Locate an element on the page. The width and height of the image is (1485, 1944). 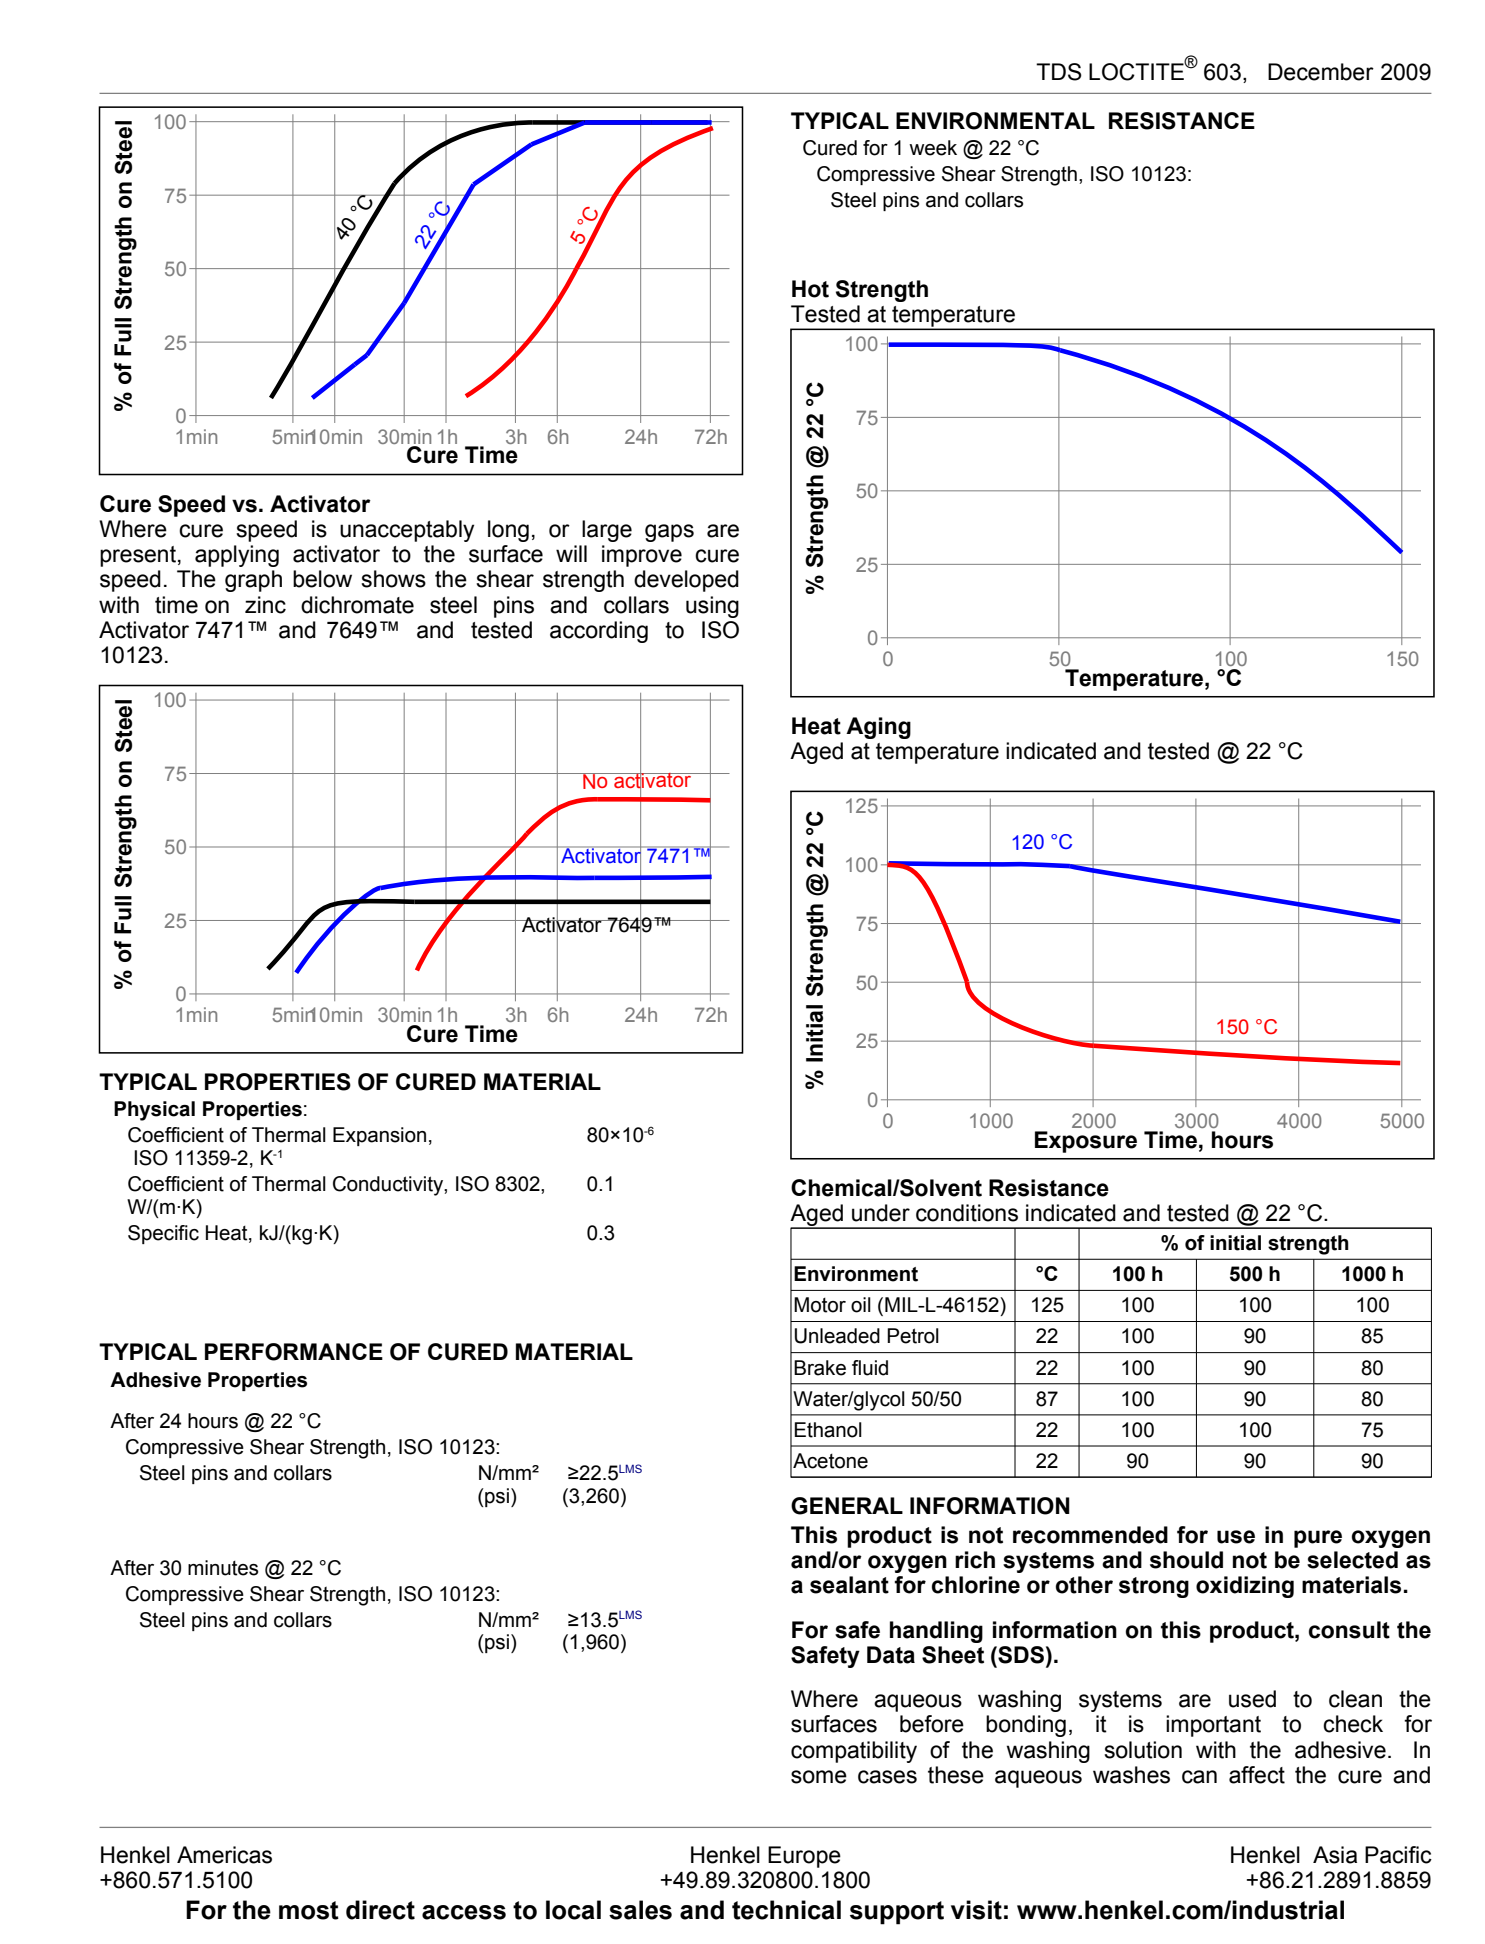
using is located at coordinates (712, 607).
